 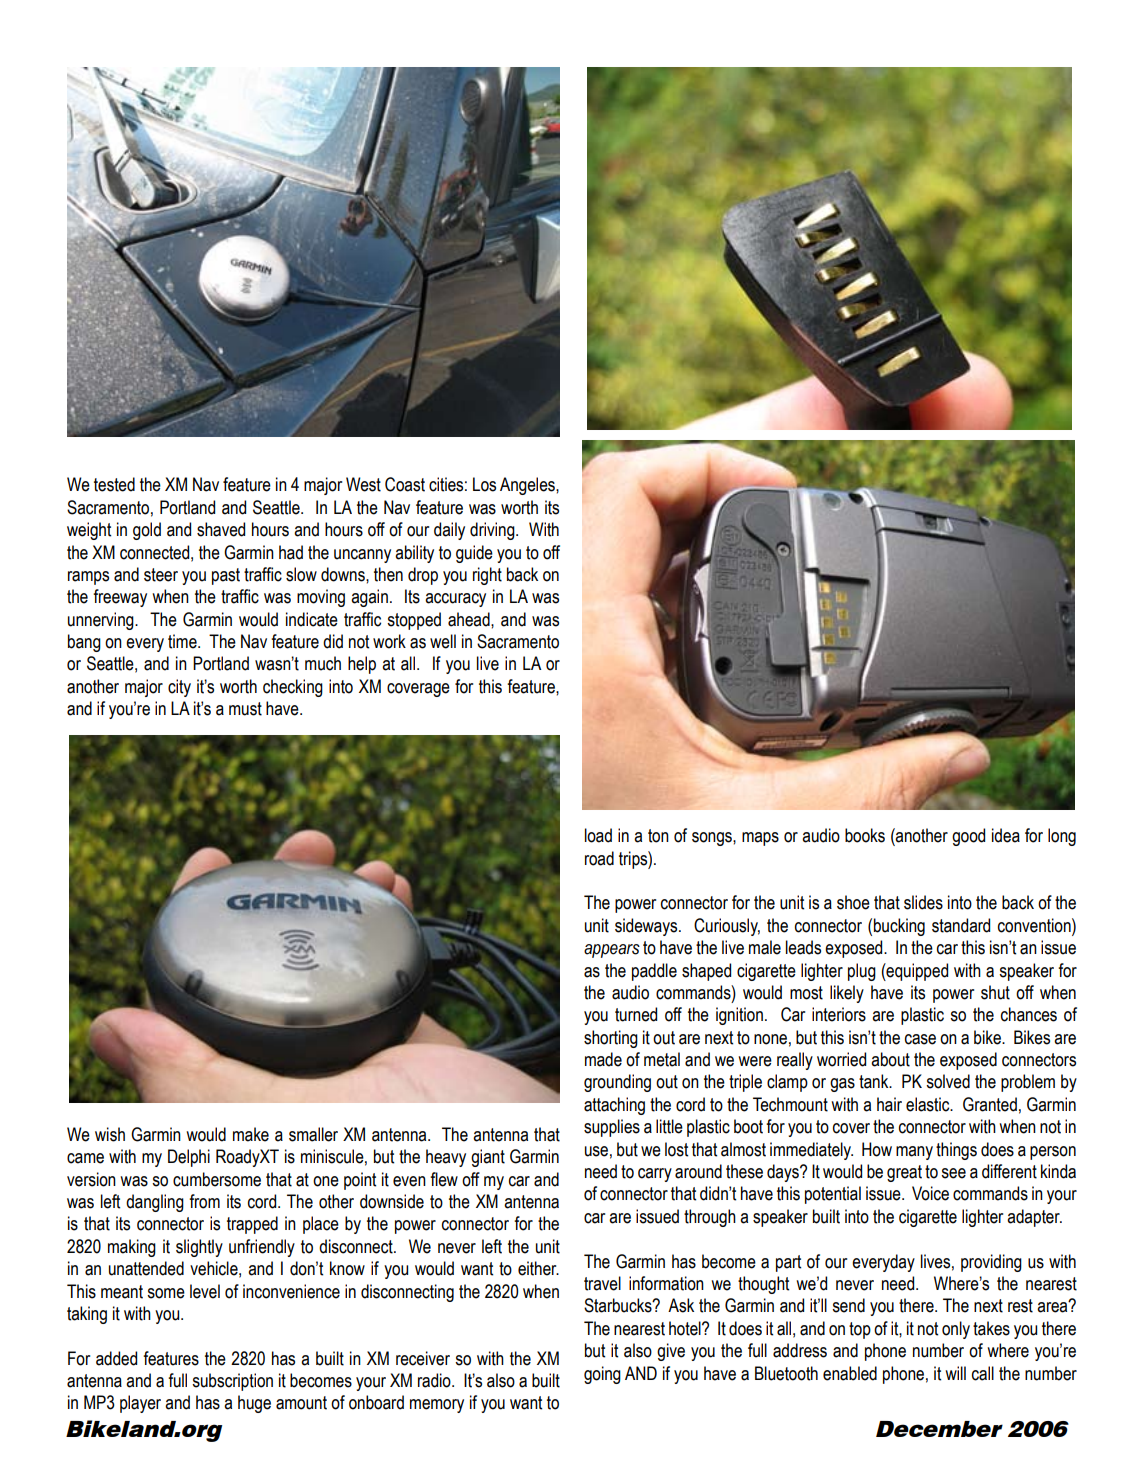 What do you see at coordinates (232, 1382) in the screenshot?
I see `subscription` at bounding box center [232, 1382].
